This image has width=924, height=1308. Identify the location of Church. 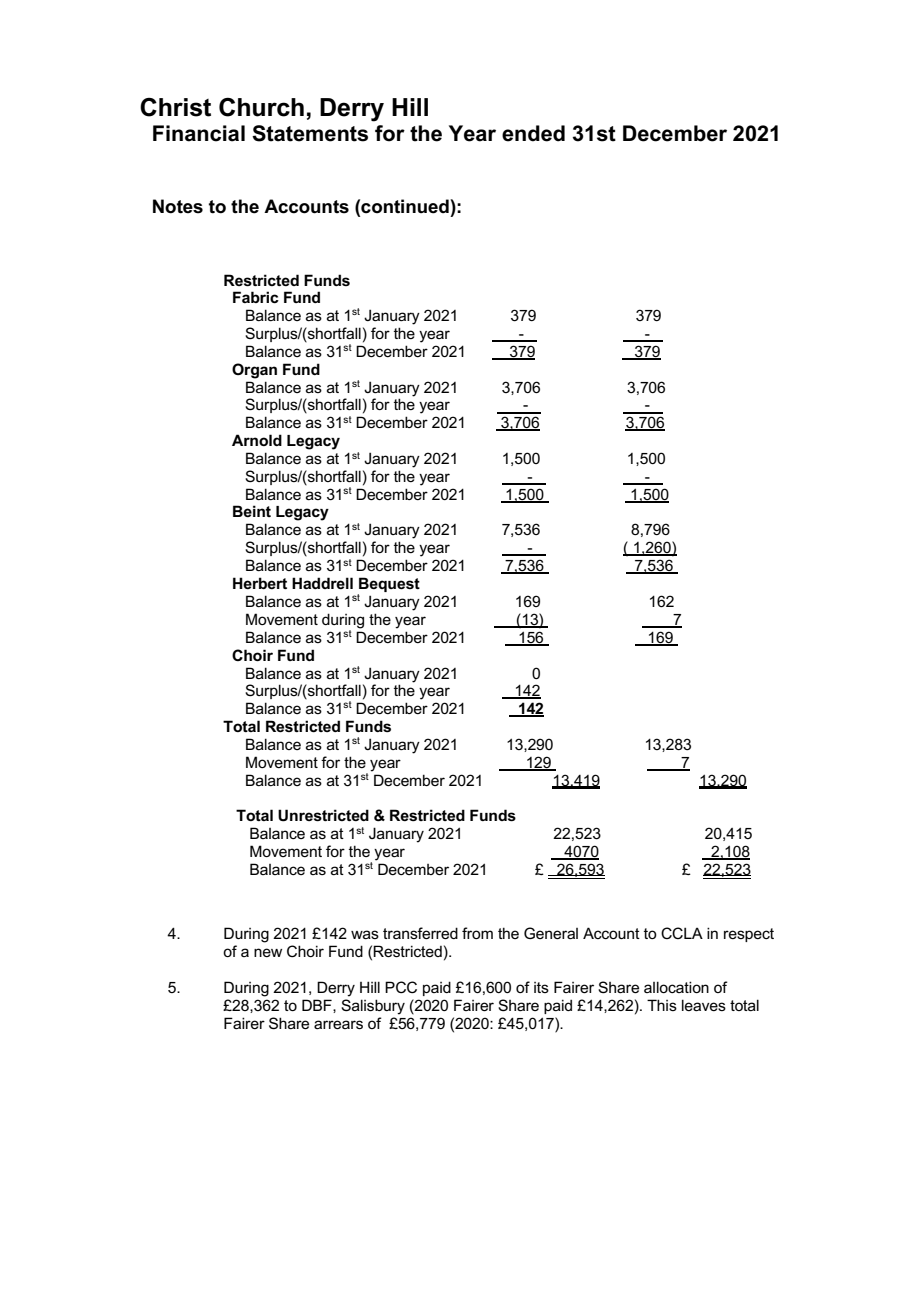
(261, 107).
